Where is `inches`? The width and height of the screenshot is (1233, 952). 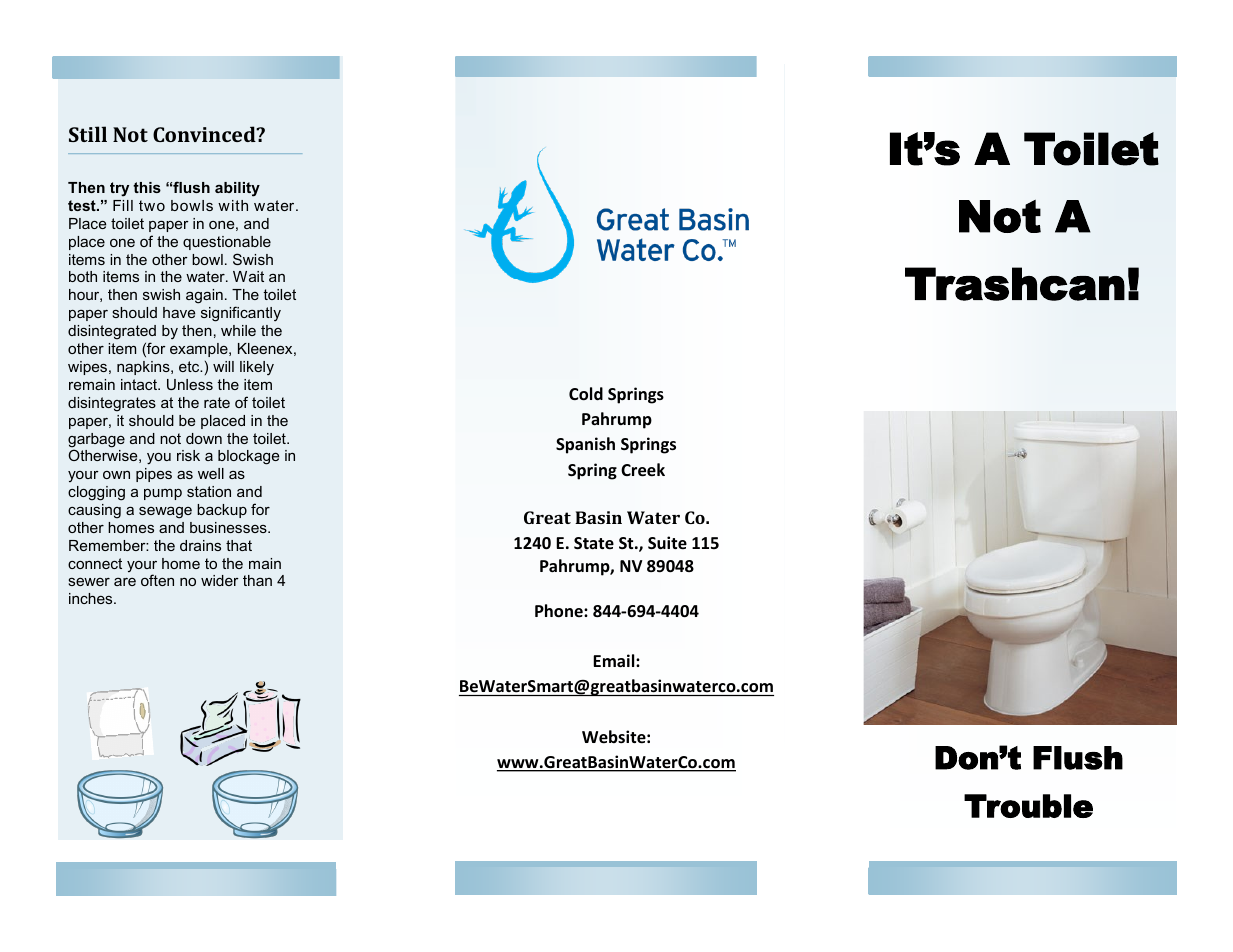 inches is located at coordinates (92, 598).
